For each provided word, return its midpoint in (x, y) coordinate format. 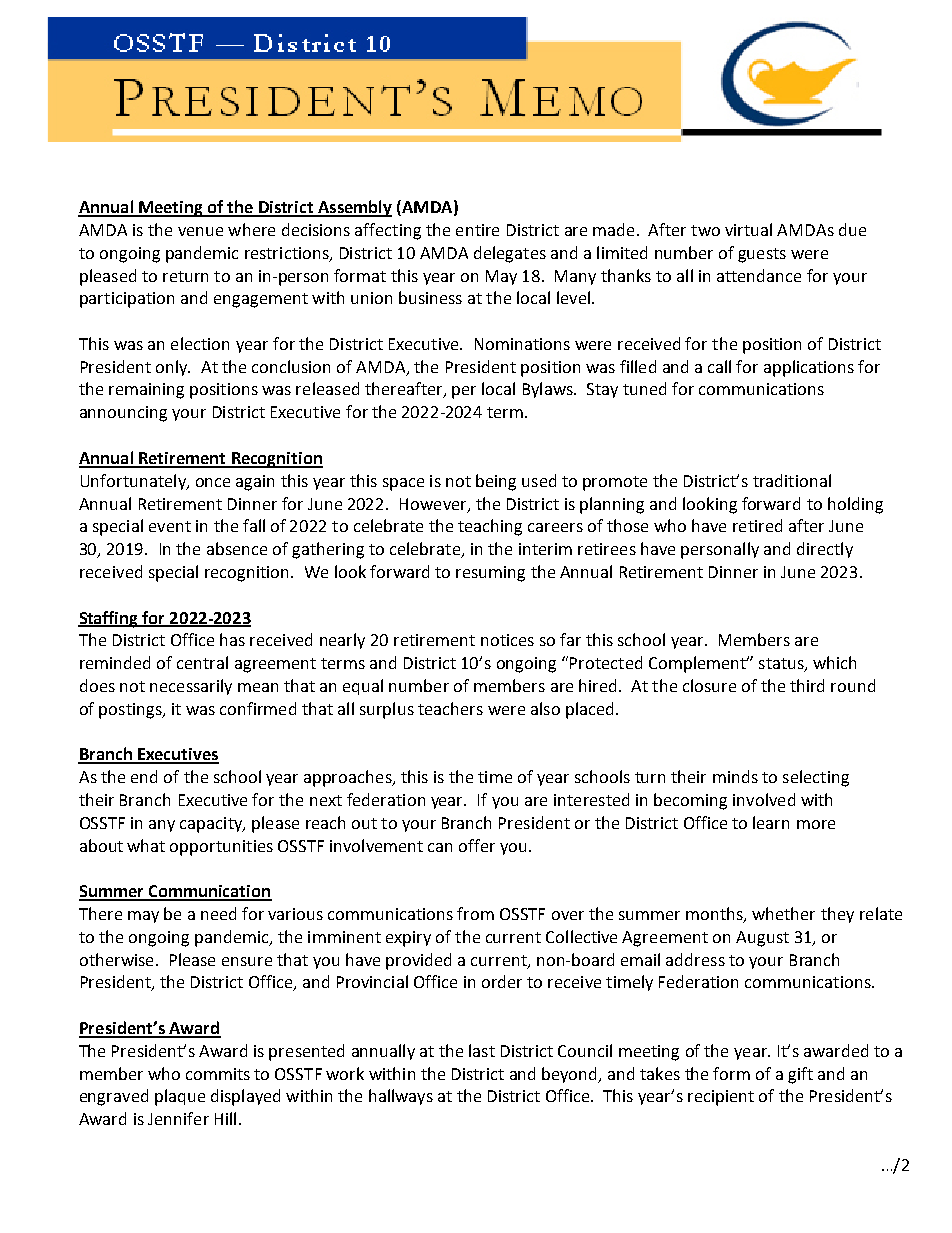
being (496, 482)
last (482, 1050)
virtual (748, 229)
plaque (180, 1097)
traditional (792, 480)
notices (507, 640)
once (213, 482)
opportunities (221, 848)
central (202, 662)
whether (783, 913)
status (782, 665)
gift (800, 1075)
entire (477, 230)
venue (200, 231)
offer (477, 845)
